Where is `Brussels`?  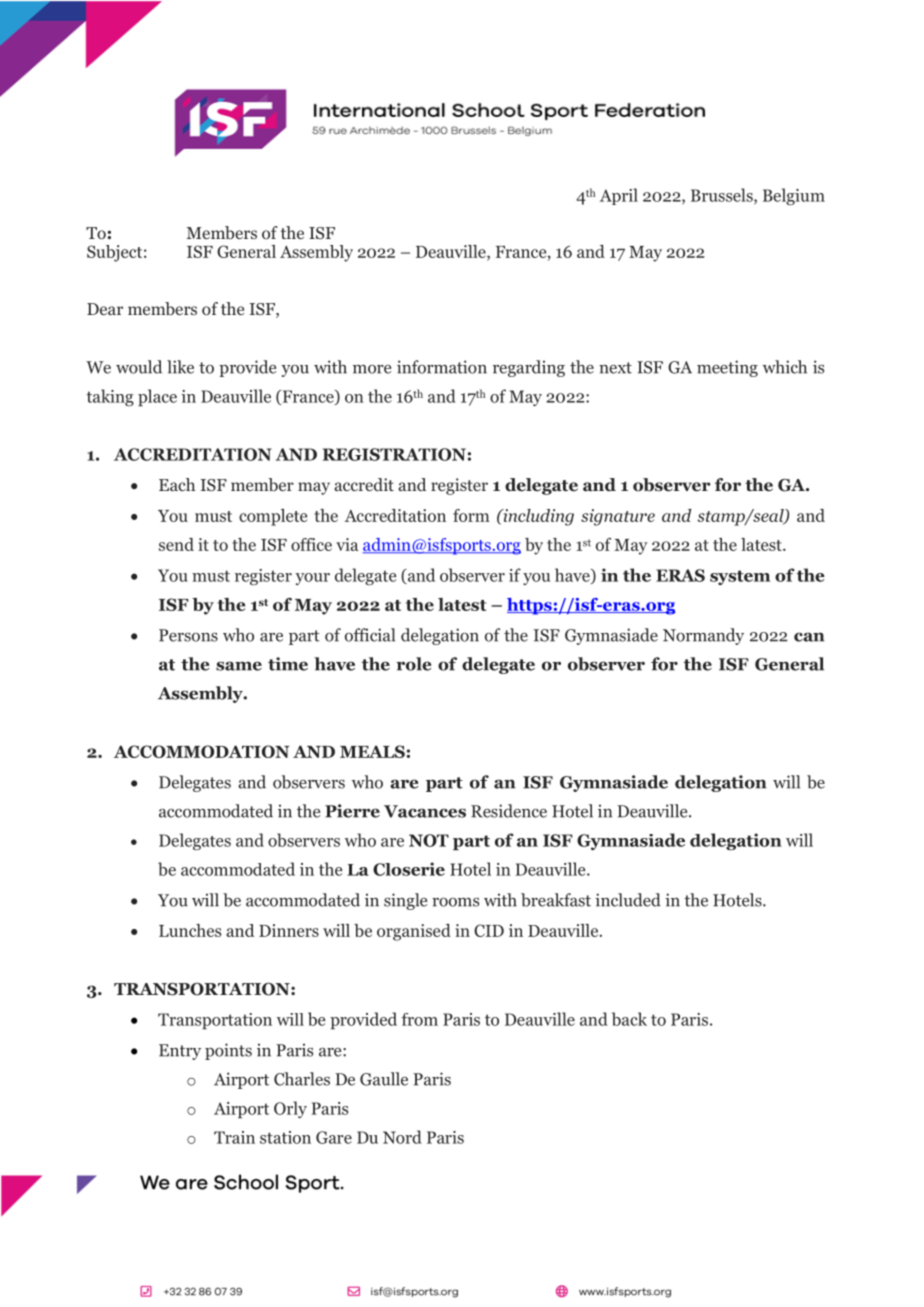 Brussels is located at coordinates (723, 196).
